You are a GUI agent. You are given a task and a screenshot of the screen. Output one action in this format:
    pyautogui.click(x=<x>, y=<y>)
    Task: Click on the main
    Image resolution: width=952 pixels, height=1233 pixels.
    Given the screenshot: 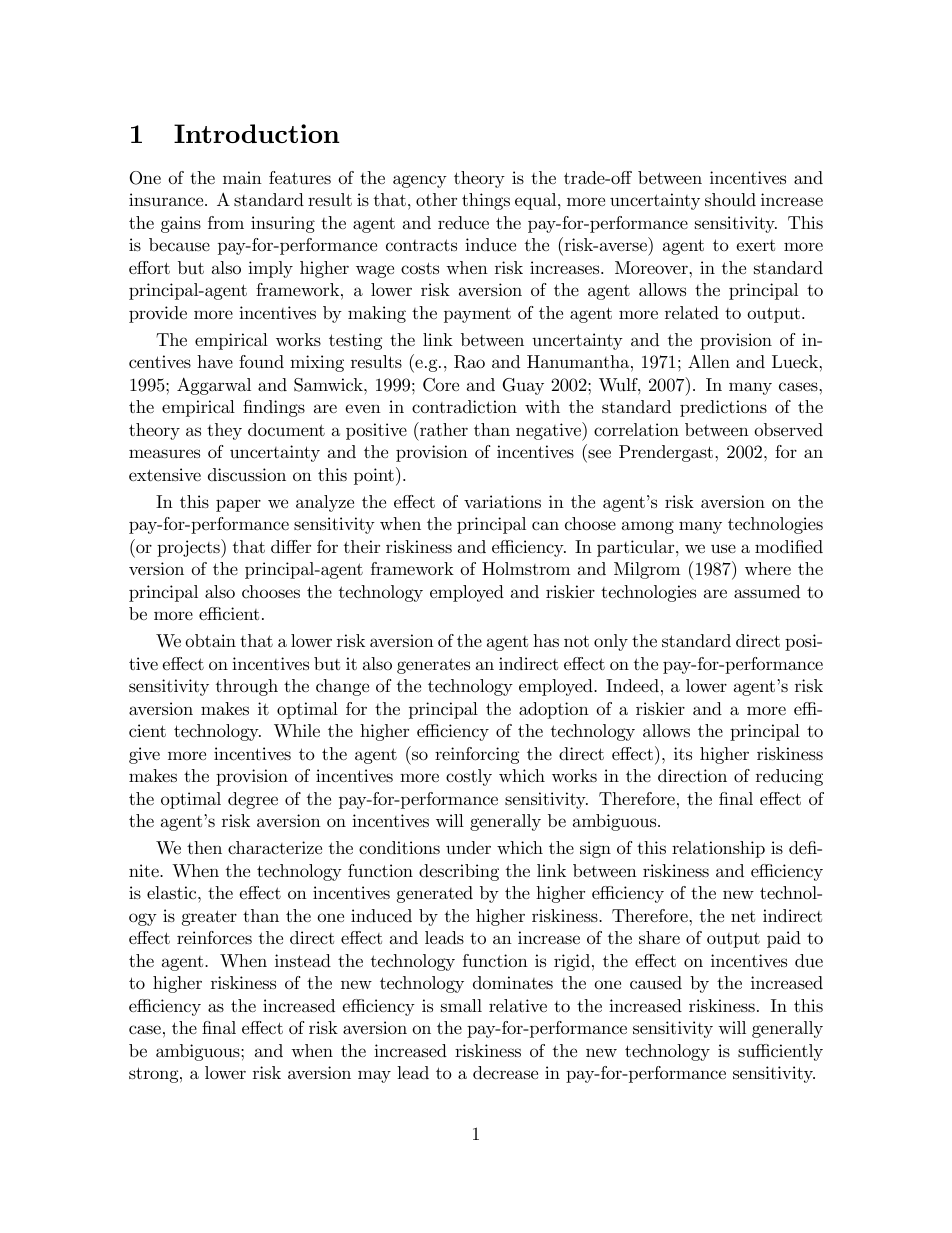 What is the action you would take?
    pyautogui.click(x=242, y=177)
